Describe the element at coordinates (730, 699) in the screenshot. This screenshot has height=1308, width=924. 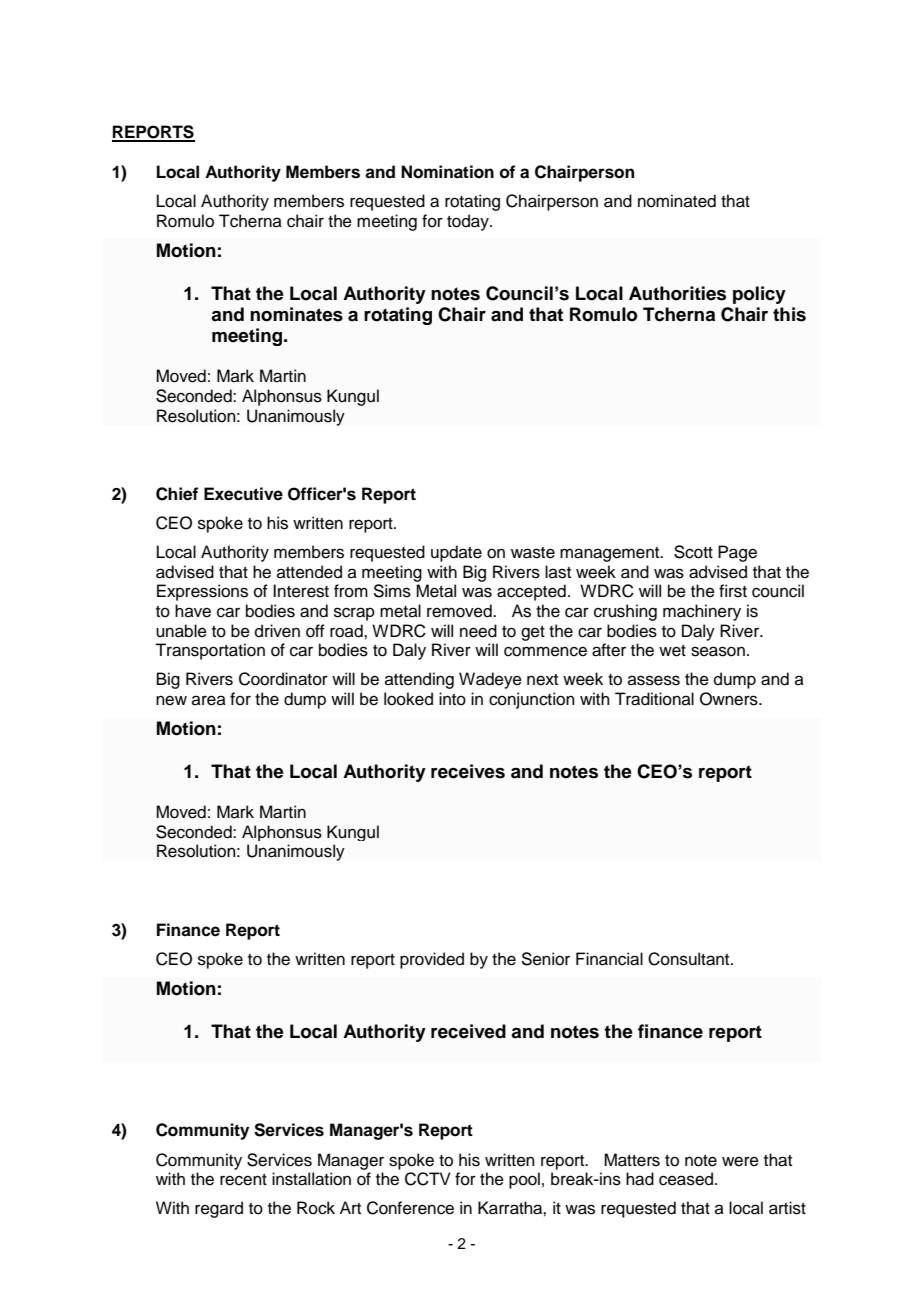
I see `Owners` at that location.
